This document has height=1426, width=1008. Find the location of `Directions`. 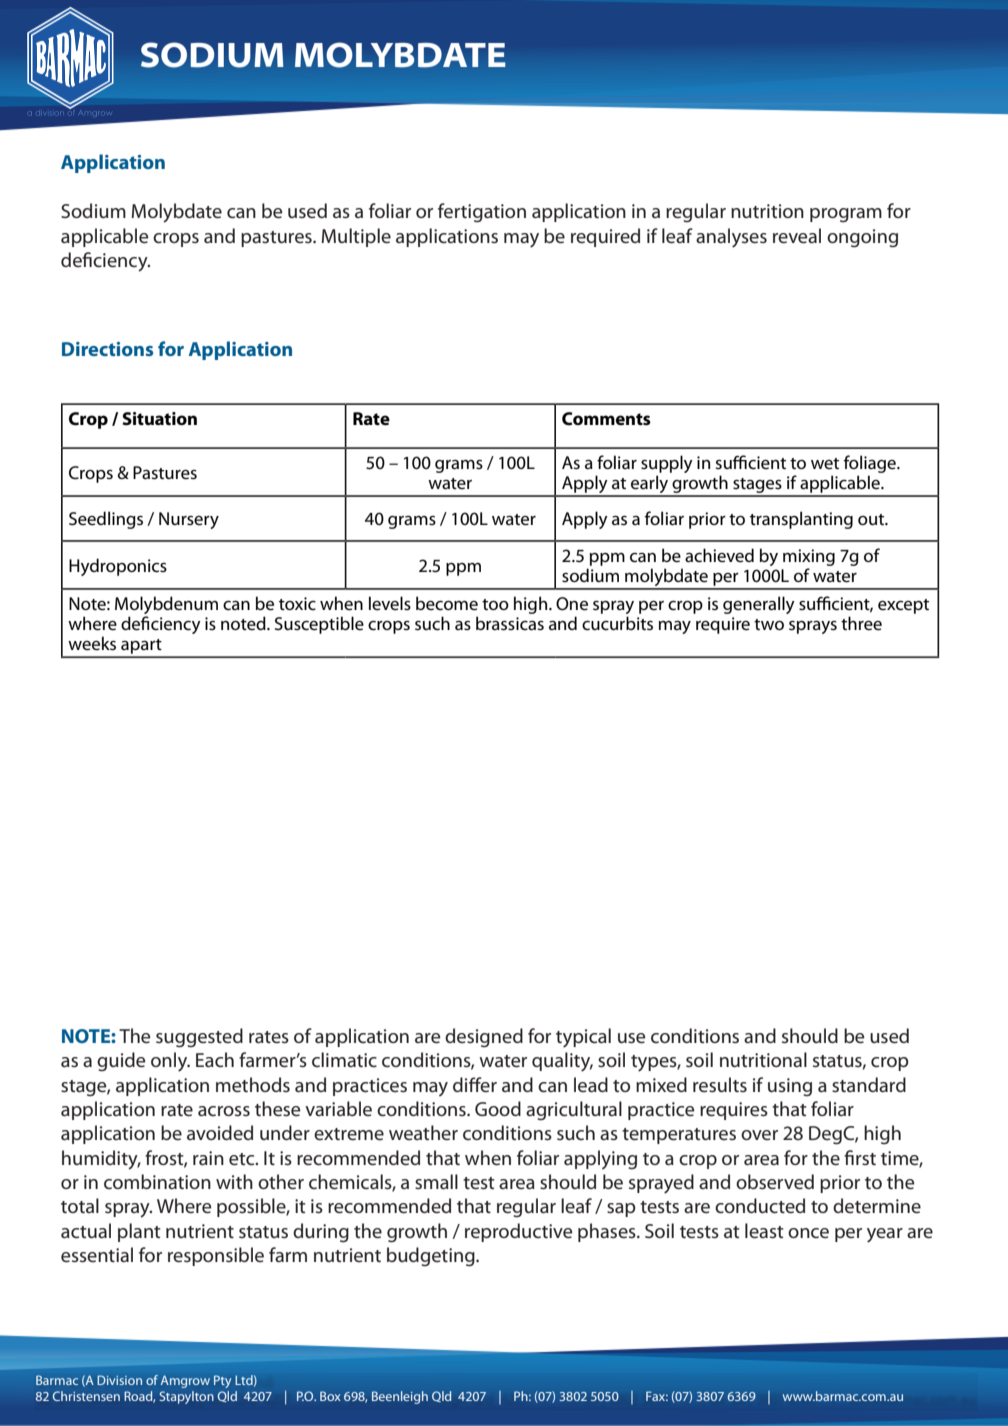

Directions is located at coordinates (107, 349).
